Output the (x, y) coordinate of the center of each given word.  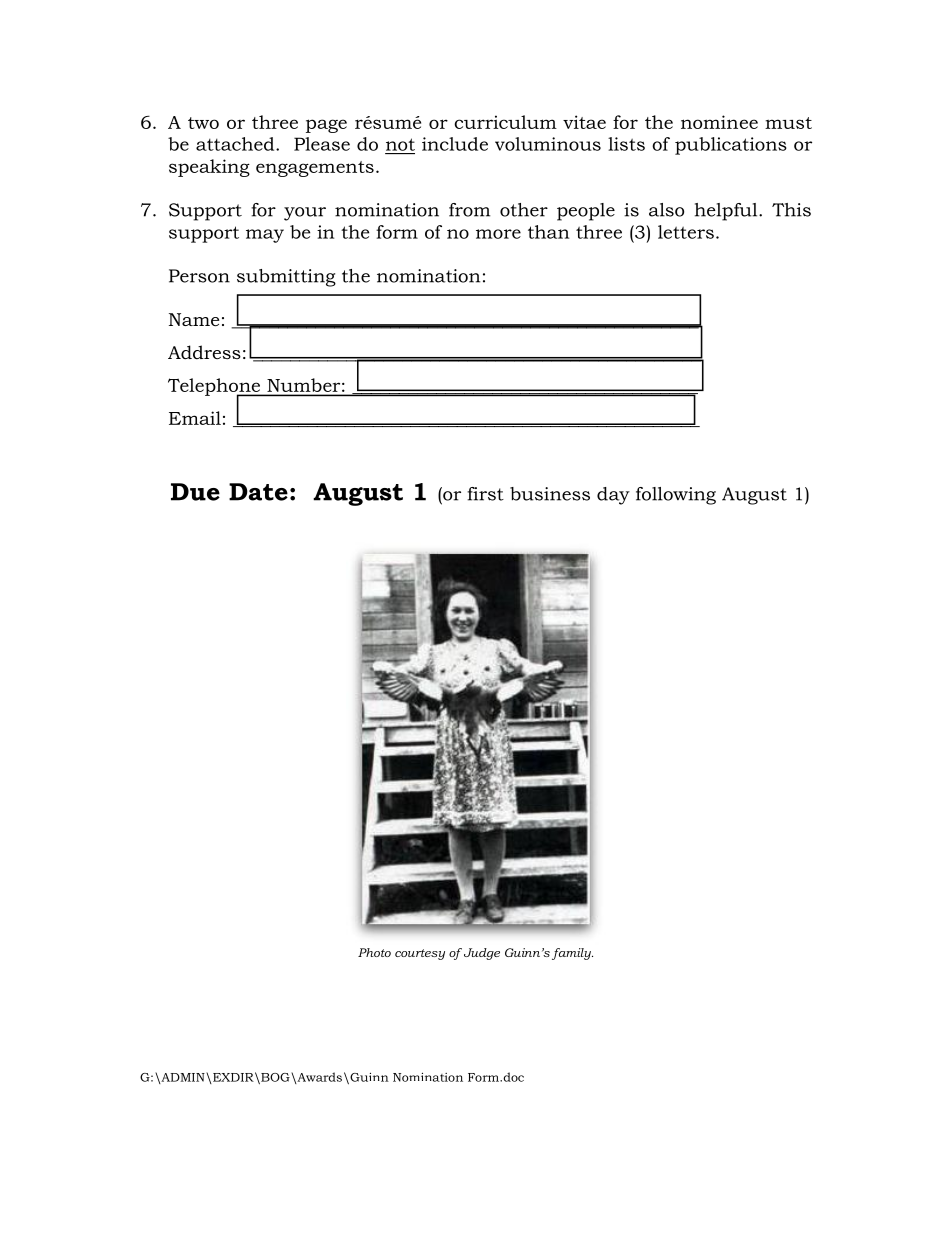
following (676, 496)
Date (258, 492)
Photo (374, 952)
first (485, 494)
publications (731, 146)
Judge (480, 954)
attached (236, 144)
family (572, 954)
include (455, 144)
